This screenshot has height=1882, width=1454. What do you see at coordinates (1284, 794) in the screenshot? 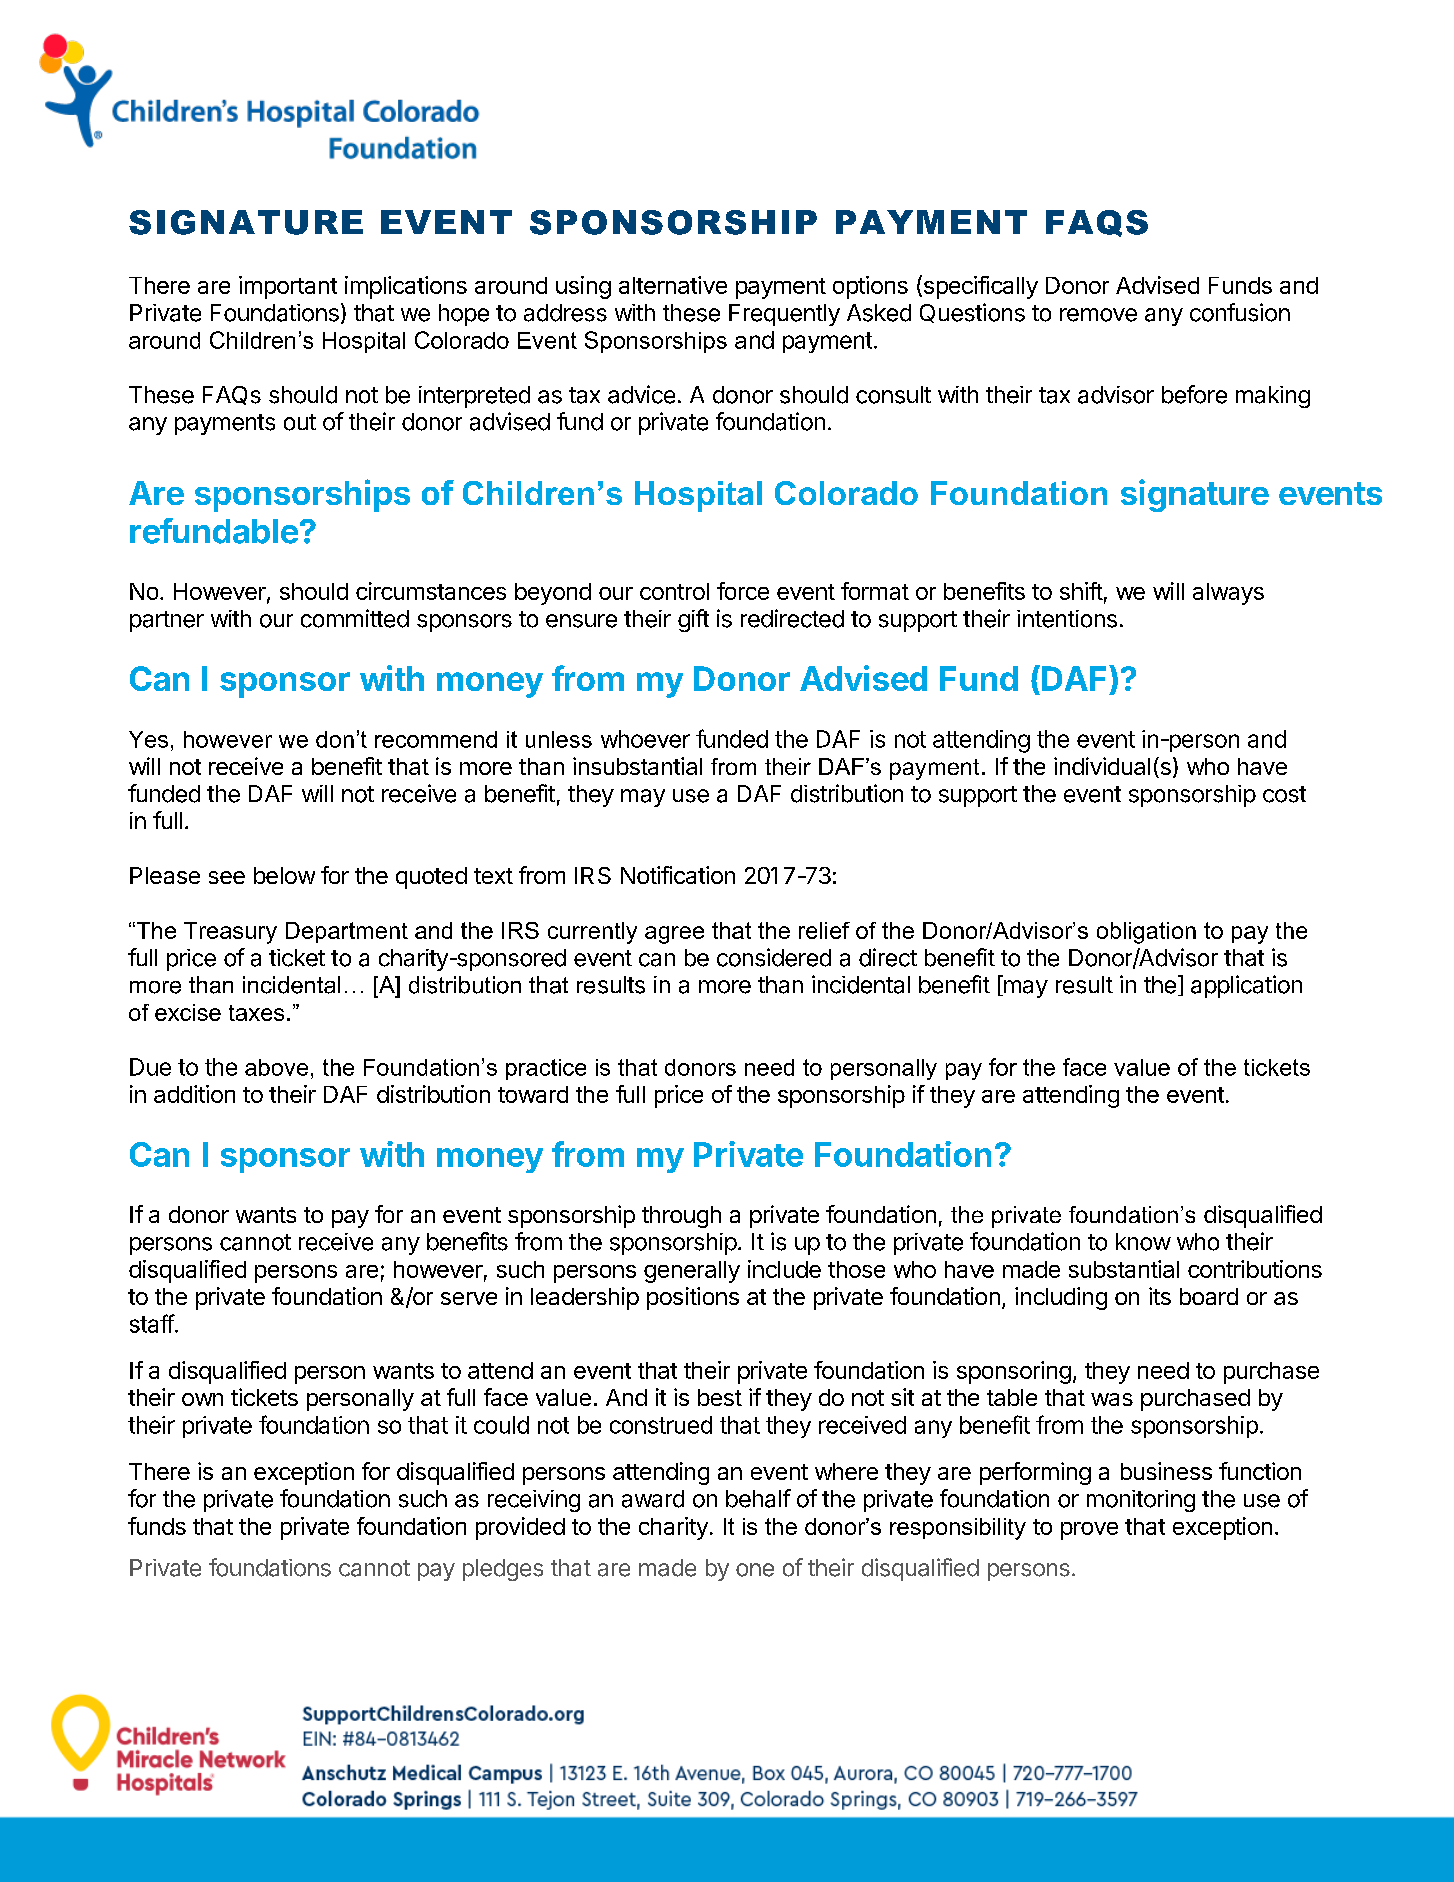
I see `cost` at bounding box center [1284, 794].
